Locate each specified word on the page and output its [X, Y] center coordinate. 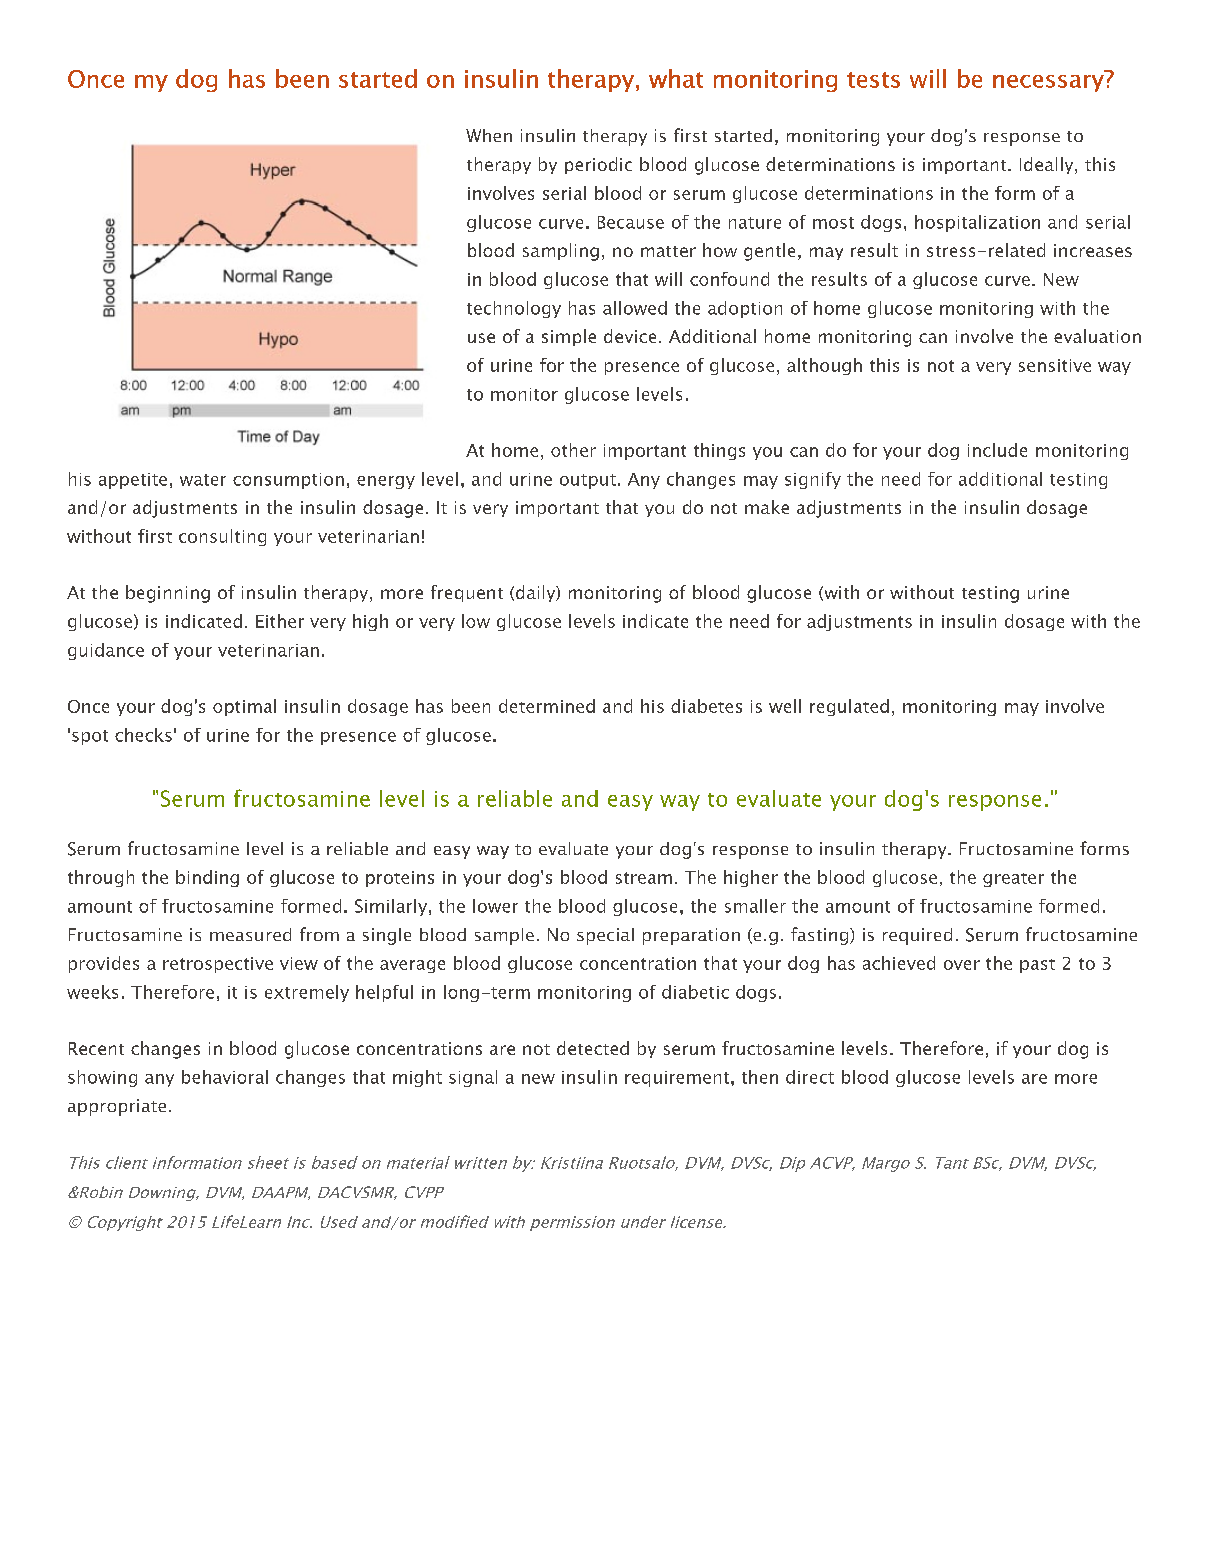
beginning [168, 594]
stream [644, 878]
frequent [467, 593]
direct [810, 1077]
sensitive [1055, 365]
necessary [1048, 83]
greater [1013, 880]
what [676, 78]
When [489, 135]
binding [207, 878]
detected [593, 1048]
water [203, 480]
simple [569, 337]
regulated [849, 707]
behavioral [225, 1077]
